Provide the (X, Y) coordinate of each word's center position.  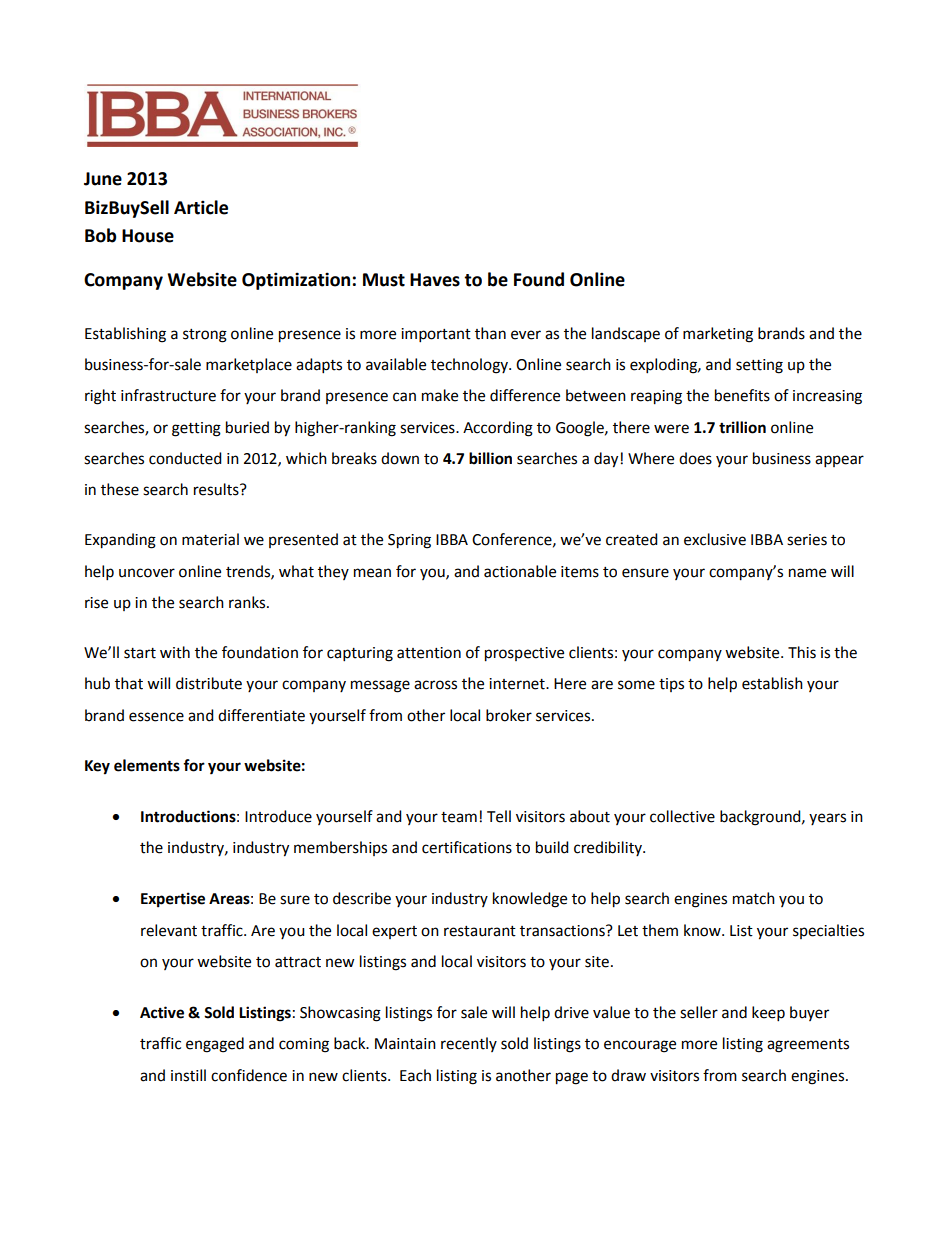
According (498, 429)
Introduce (278, 816)
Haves (435, 280)
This (802, 652)
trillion (742, 427)
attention (429, 653)
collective (682, 816)
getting (196, 429)
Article (201, 207)
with (175, 652)
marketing (718, 335)
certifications (467, 847)
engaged (215, 1045)
